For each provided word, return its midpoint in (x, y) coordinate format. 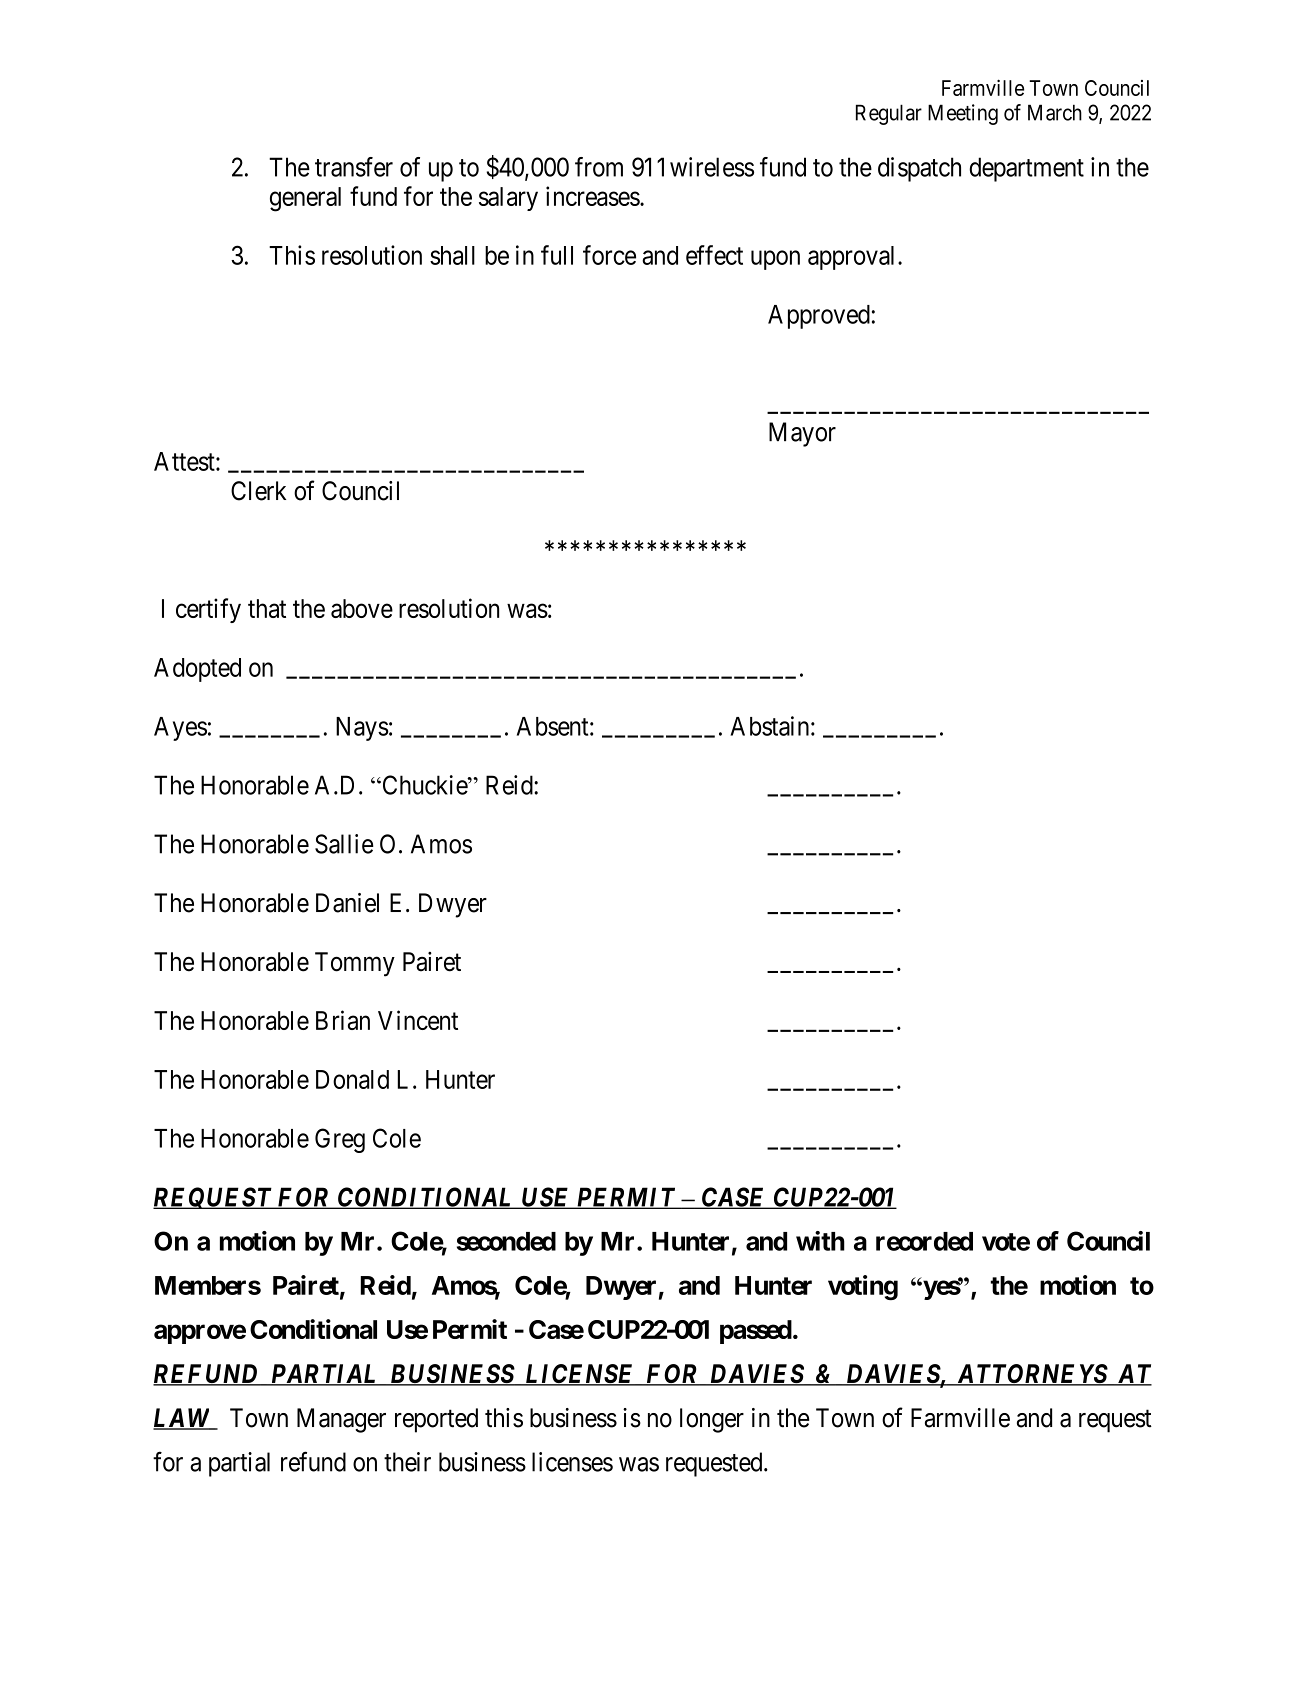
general (305, 199)
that (267, 608)
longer (712, 1420)
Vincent (418, 1020)
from (599, 167)
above (362, 608)
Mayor (802, 434)
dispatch (919, 169)
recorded (924, 1241)
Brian (343, 1020)
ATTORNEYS (1031, 1375)
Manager (341, 1420)
